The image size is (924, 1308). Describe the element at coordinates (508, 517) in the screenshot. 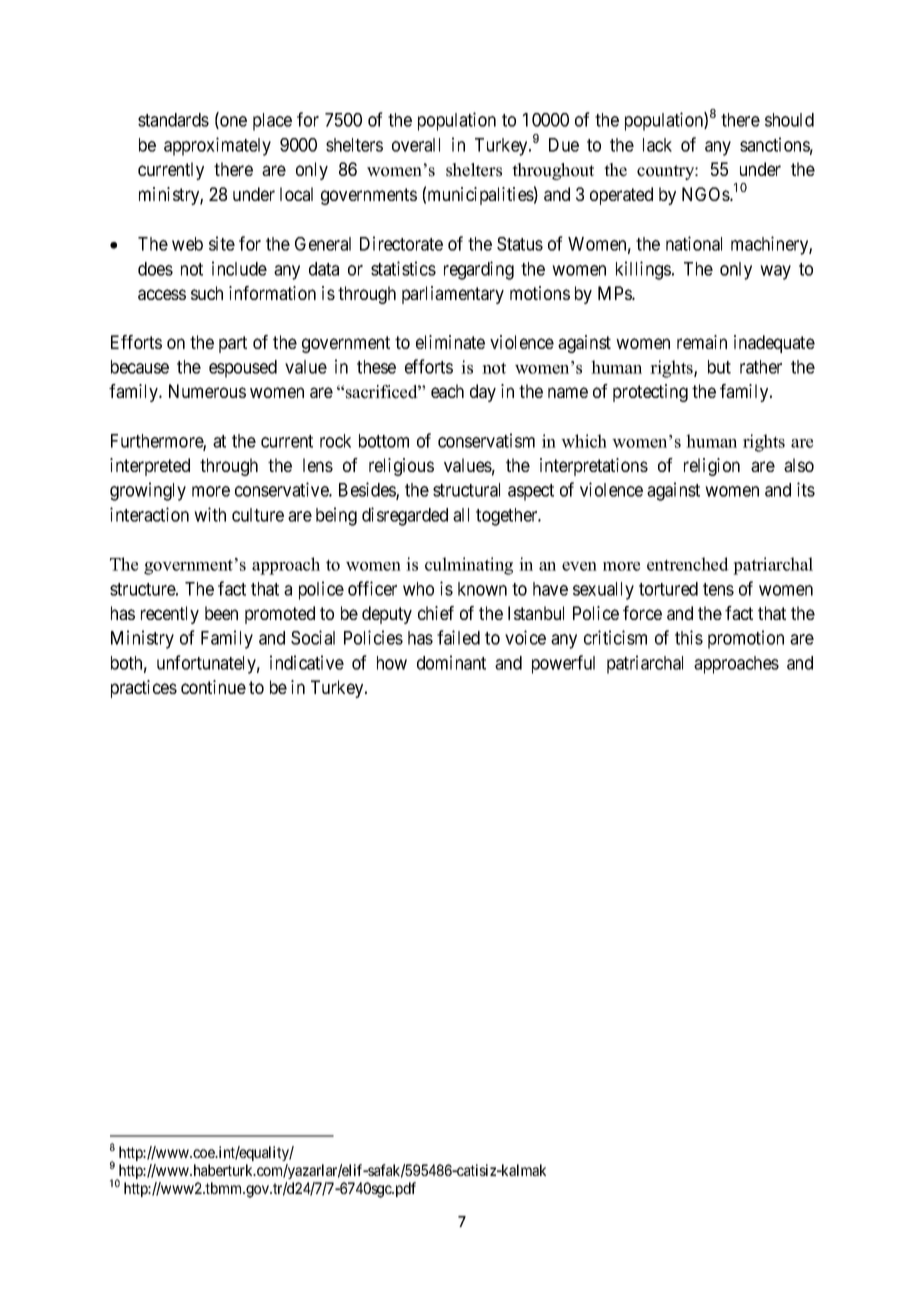

I see `together` at that location.
